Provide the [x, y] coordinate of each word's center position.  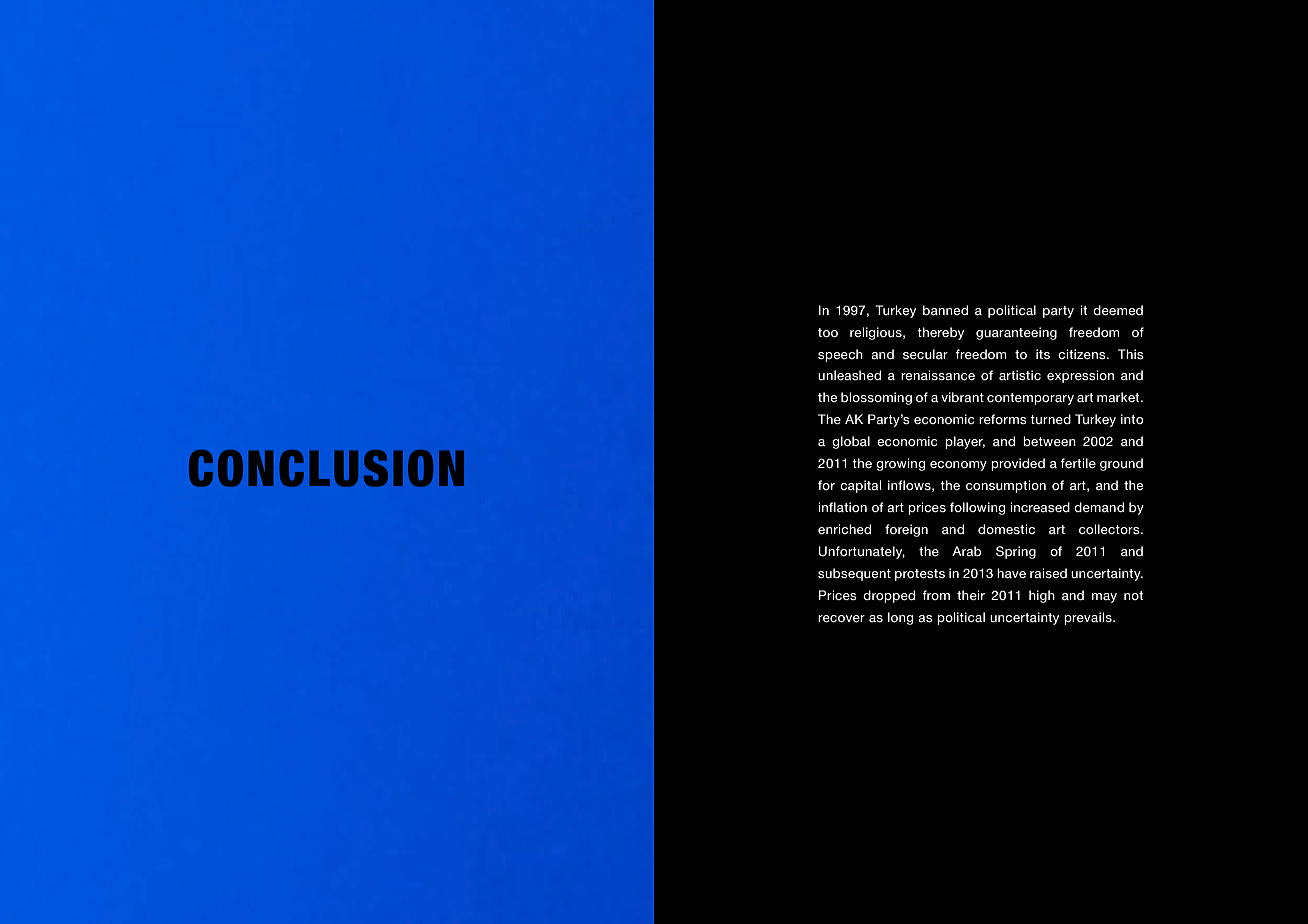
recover [841, 619]
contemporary [1030, 399]
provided [1018, 464]
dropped [889, 596]
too [828, 333]
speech [840, 355]
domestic [1006, 529]
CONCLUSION [326, 468]
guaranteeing [1016, 333]
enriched [844, 529]
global [851, 442]
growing [900, 464]
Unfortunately [862, 552]
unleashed [849, 375]
